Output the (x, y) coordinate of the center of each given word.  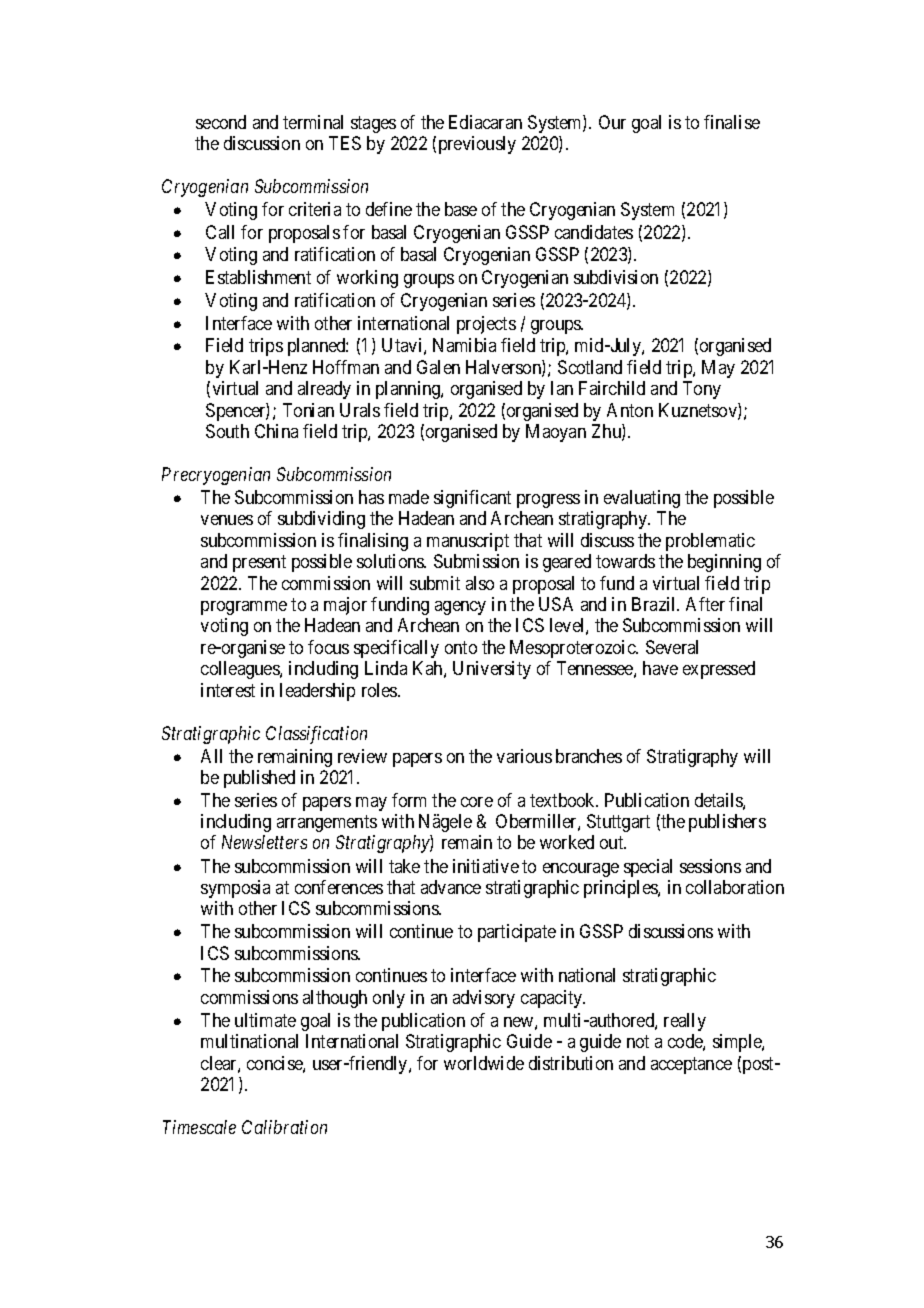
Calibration (284, 1127)
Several (672, 647)
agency (460, 608)
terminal (313, 122)
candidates (594, 232)
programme (244, 608)
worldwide (484, 1063)
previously (477, 145)
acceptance (691, 1065)
